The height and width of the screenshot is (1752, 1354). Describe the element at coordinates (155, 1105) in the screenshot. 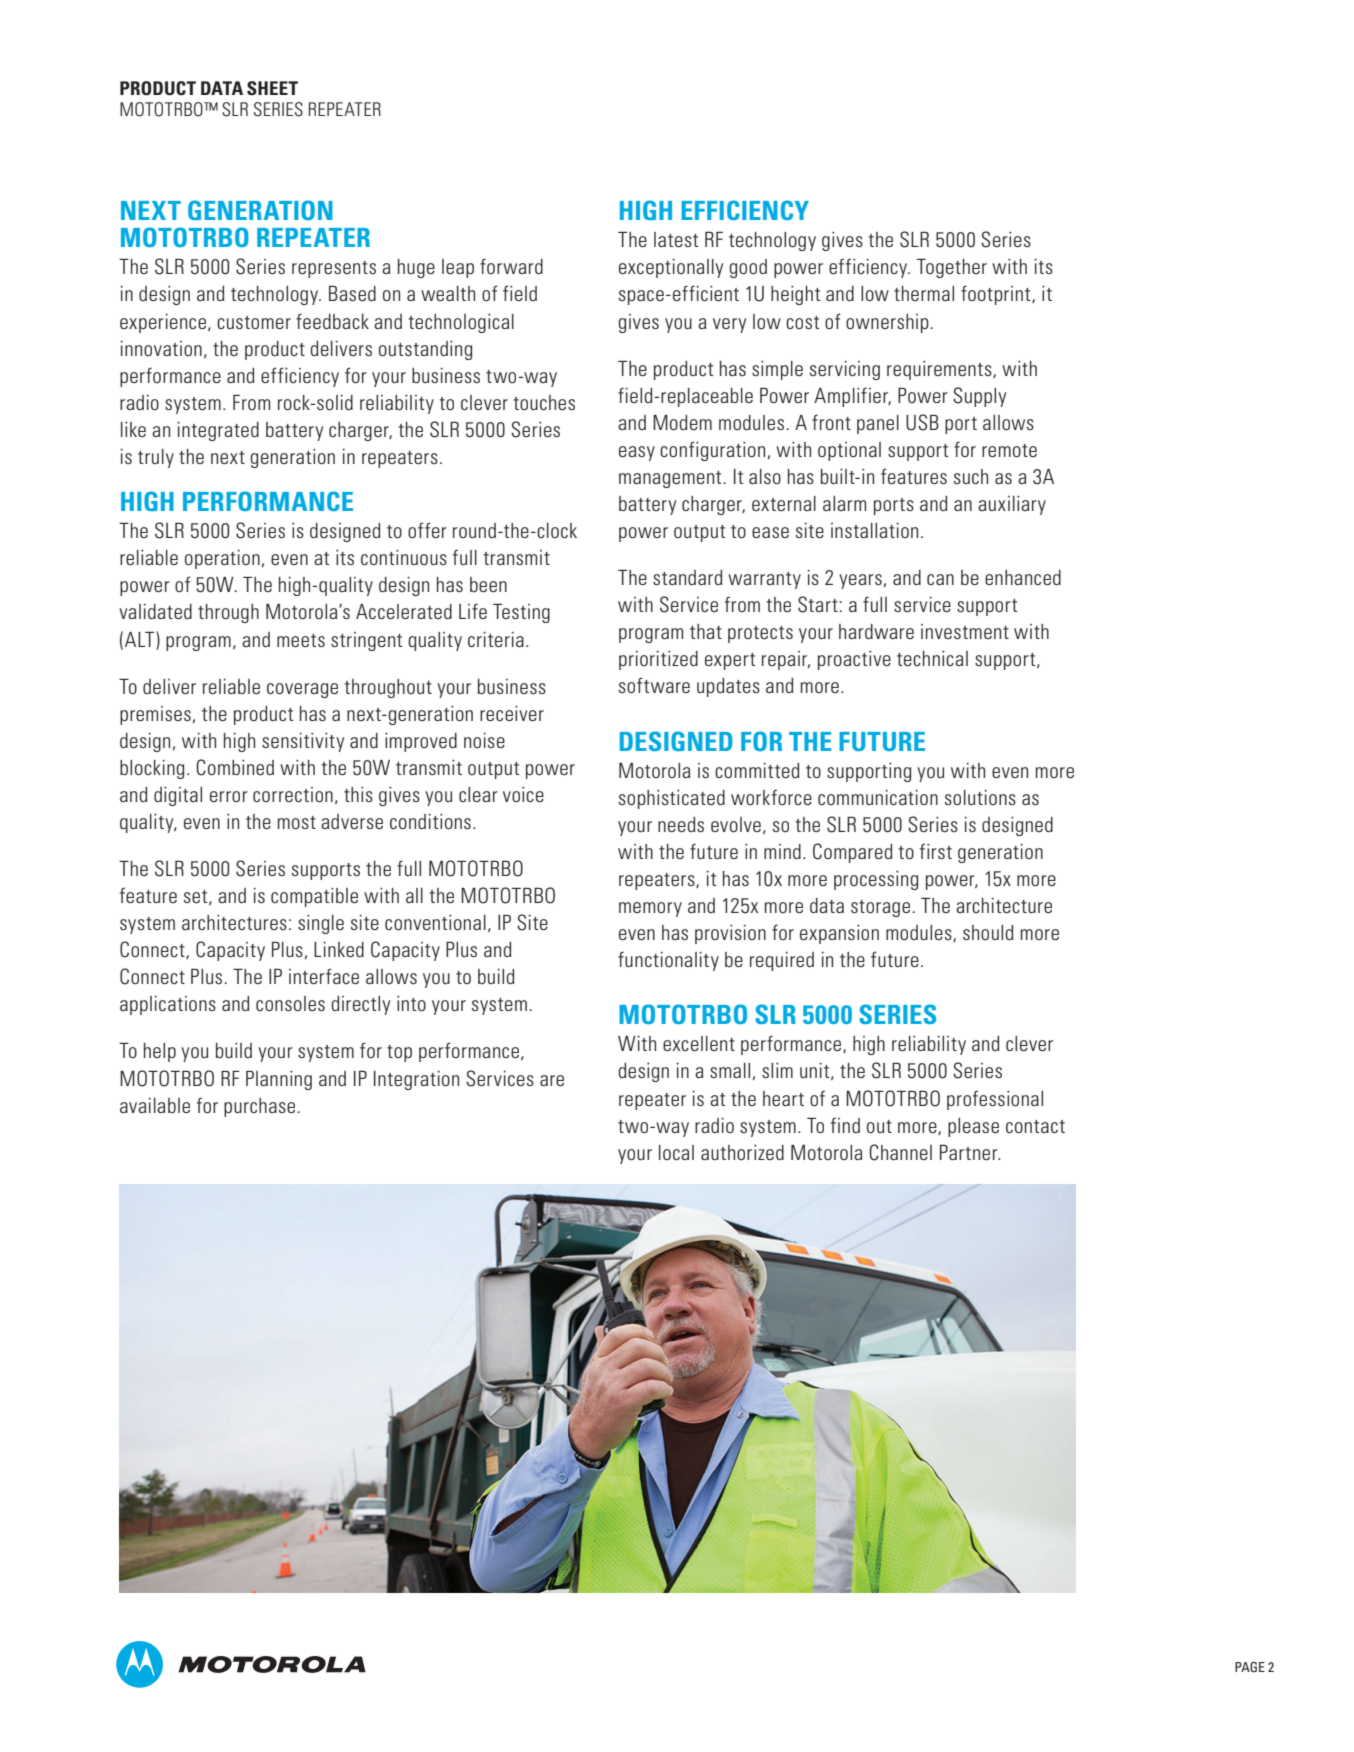

I see `available` at that location.
